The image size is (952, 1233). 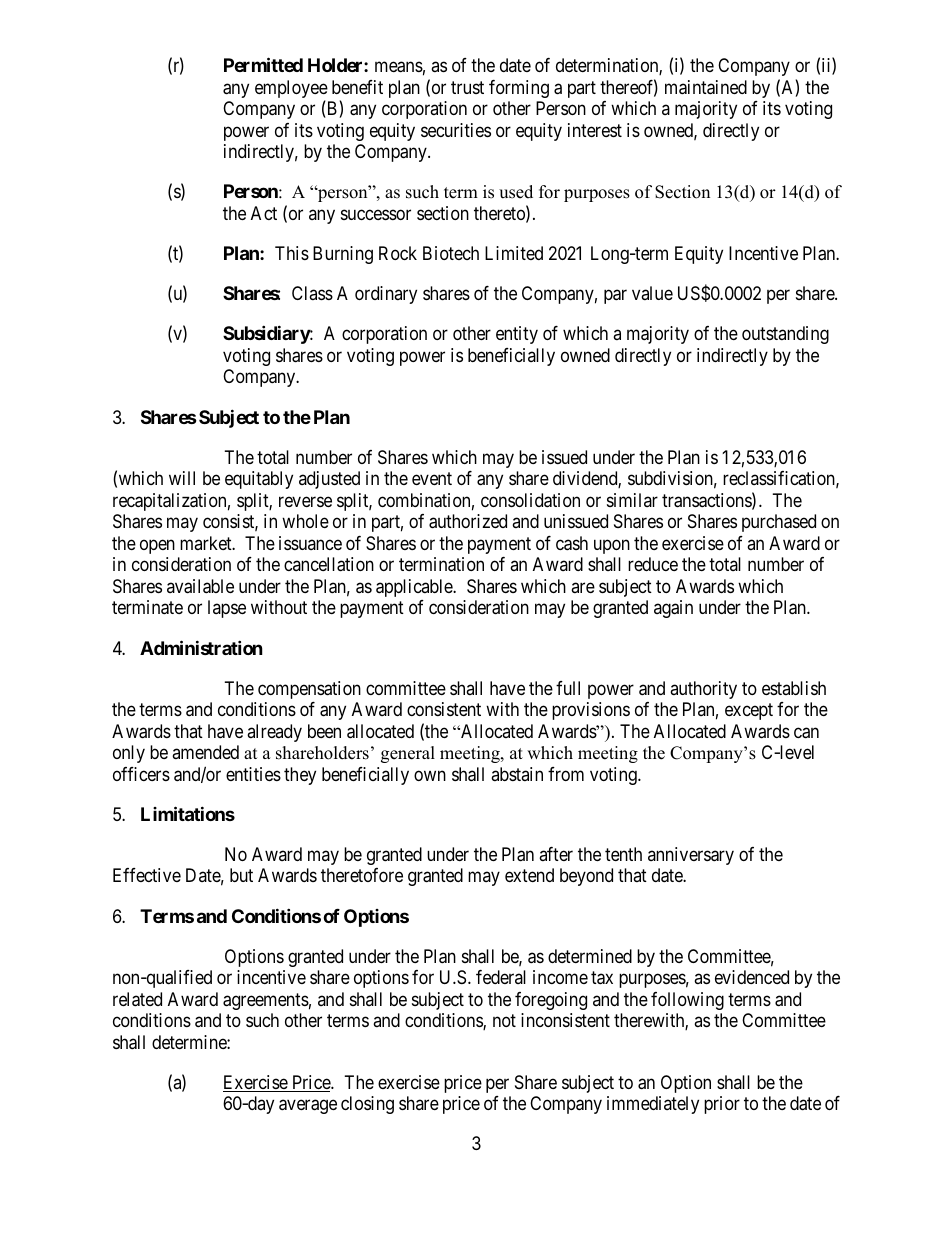 I want to click on outstanding, so click(x=785, y=335).
